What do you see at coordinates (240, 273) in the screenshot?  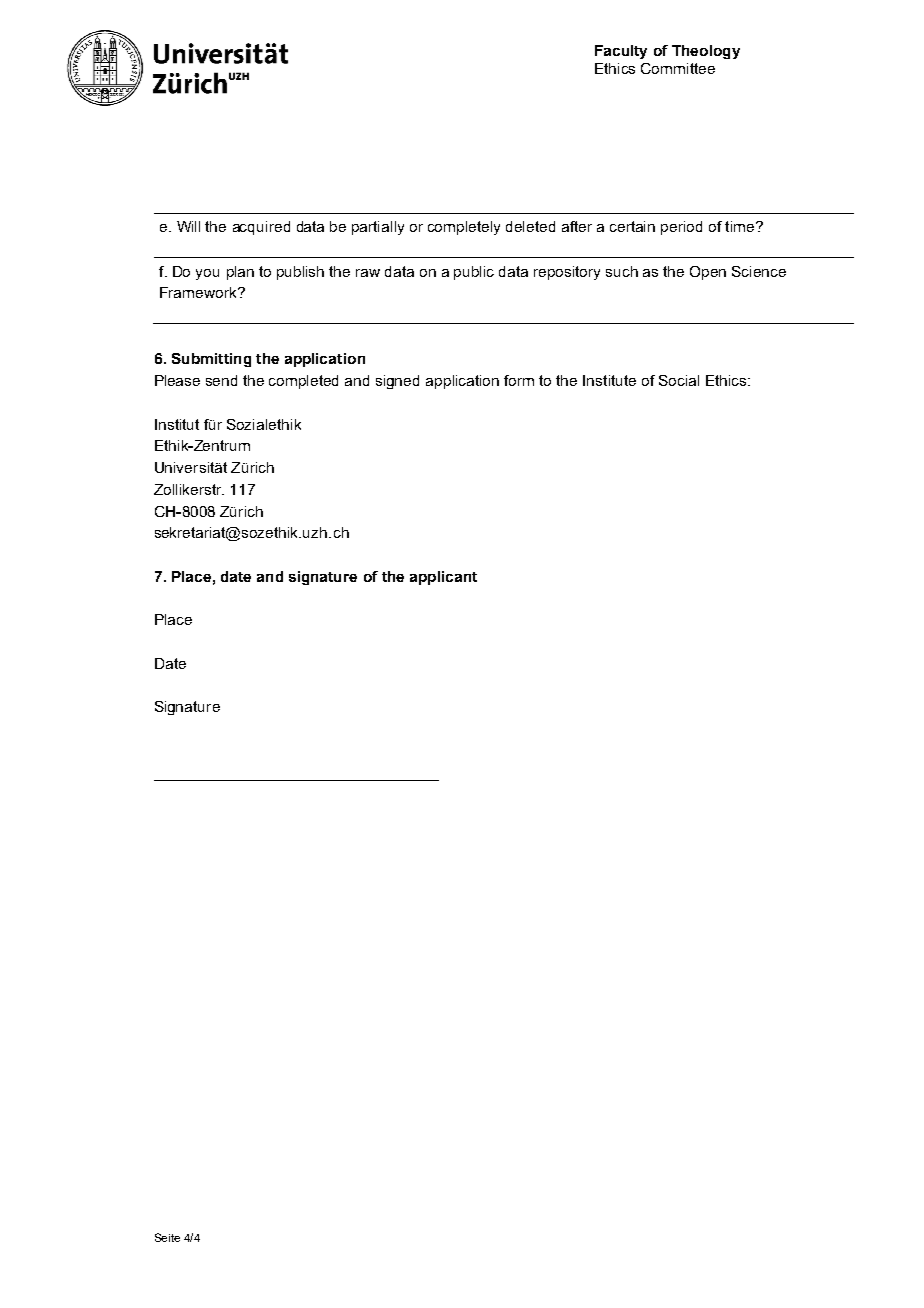 I see `plan` at bounding box center [240, 273].
